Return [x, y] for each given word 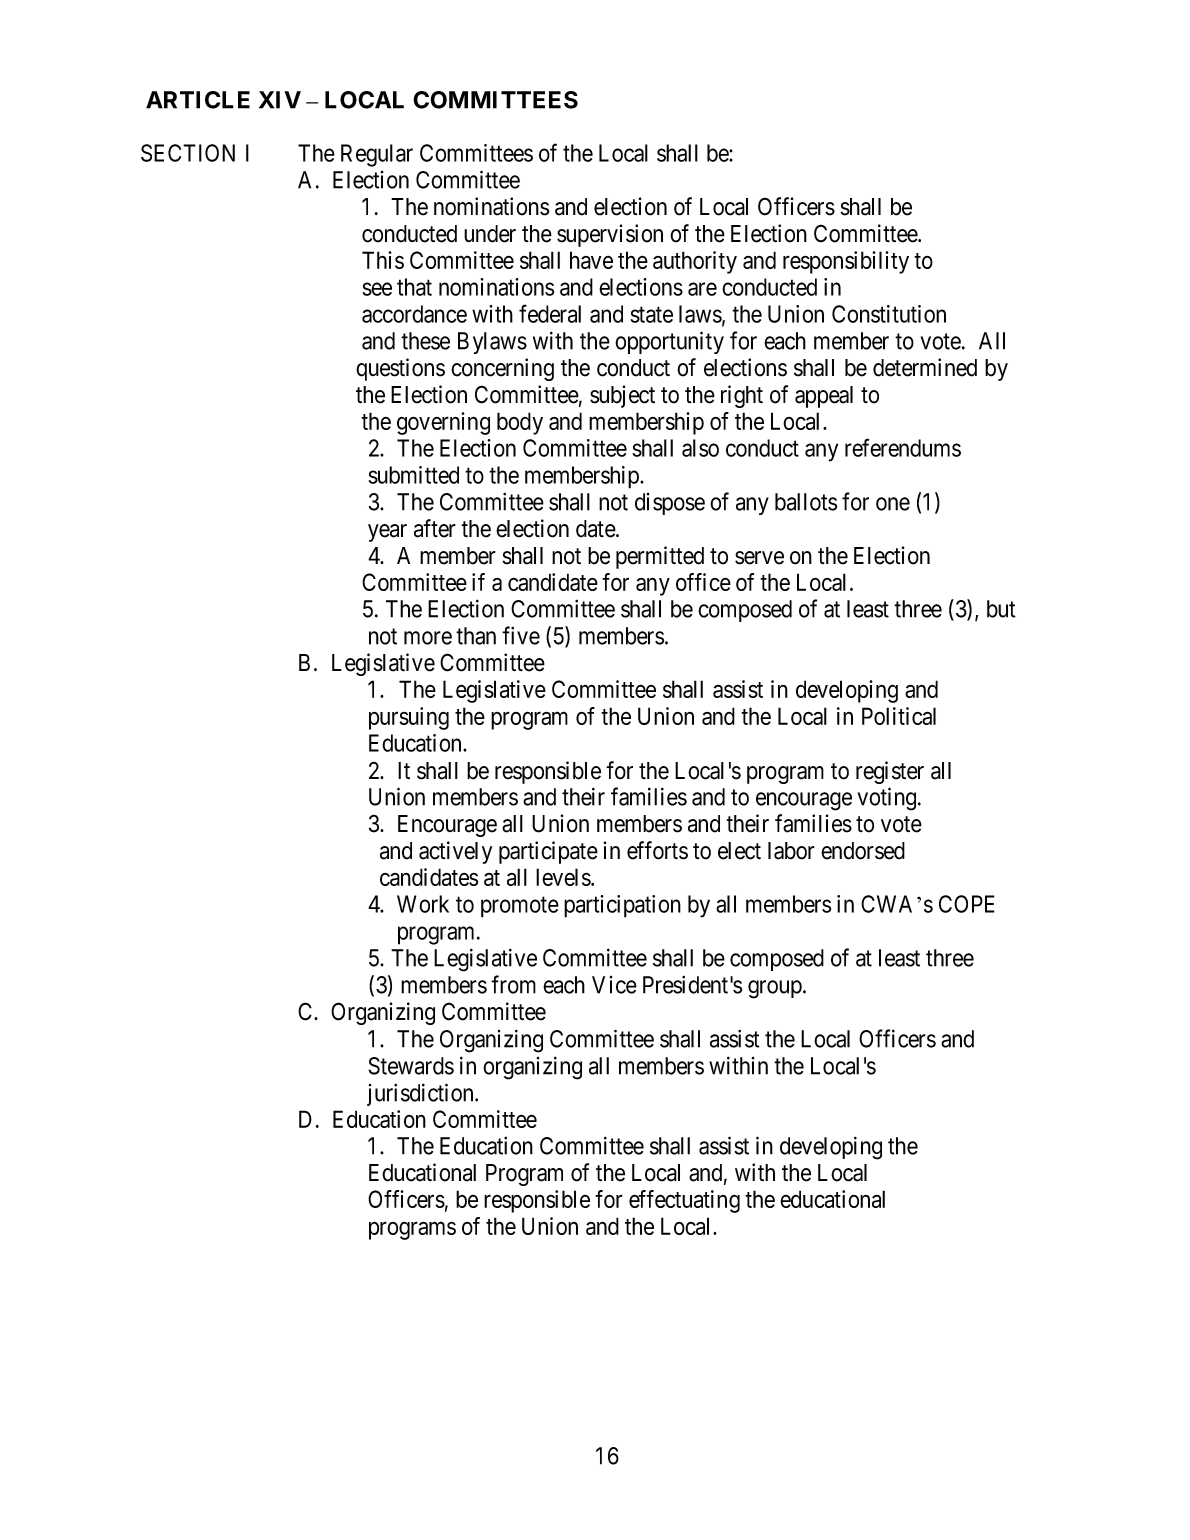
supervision [610, 235]
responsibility [846, 262]
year [387, 533]
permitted [660, 557]
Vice [614, 985]
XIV [280, 100]
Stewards [411, 1066]
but [1001, 609]
